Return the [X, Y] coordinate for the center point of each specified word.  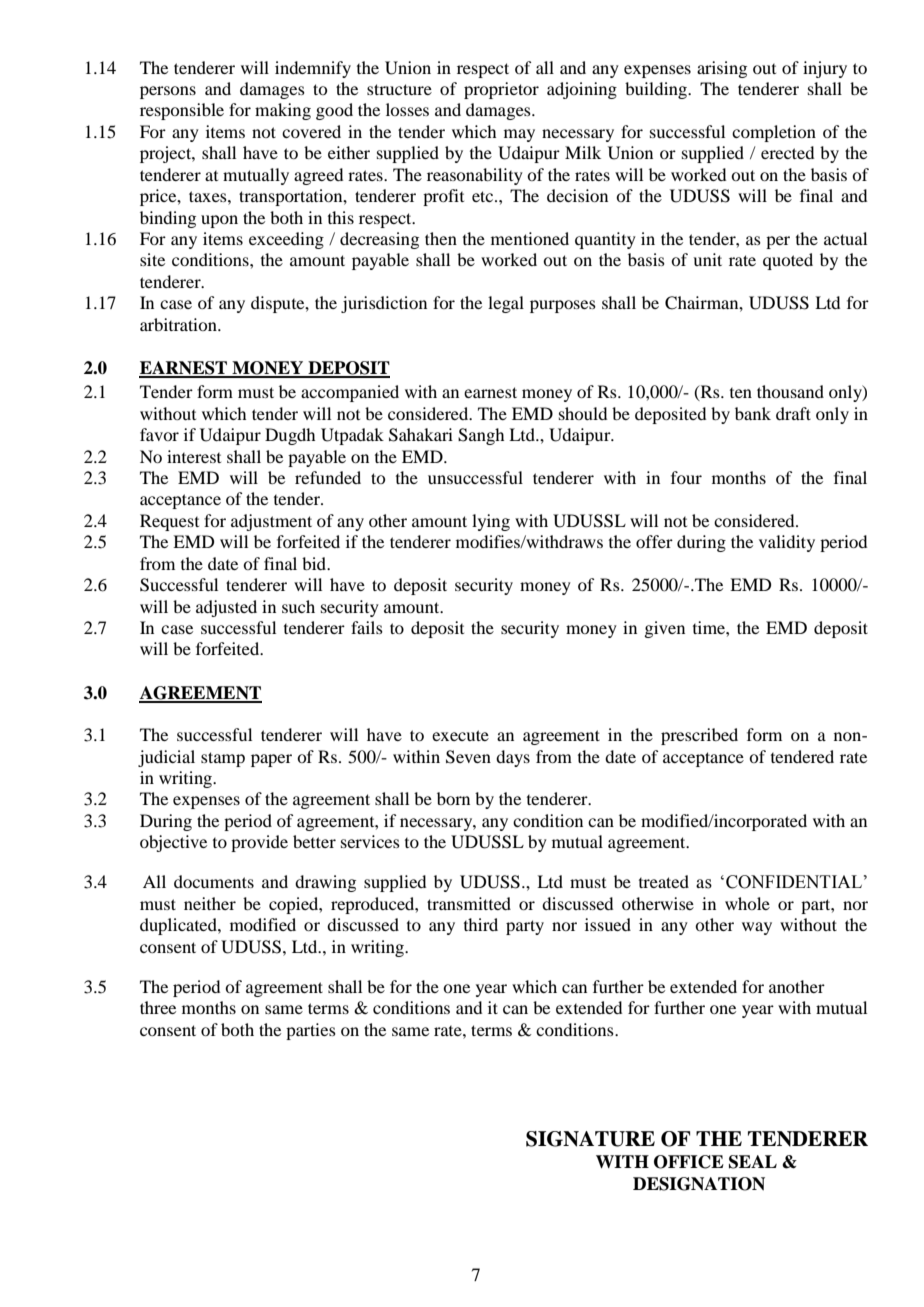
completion [774, 133]
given [664, 629]
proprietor [501, 90]
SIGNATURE [590, 1139]
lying [491, 522]
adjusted [226, 608]
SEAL [753, 1162]
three [158, 1007]
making [283, 111]
